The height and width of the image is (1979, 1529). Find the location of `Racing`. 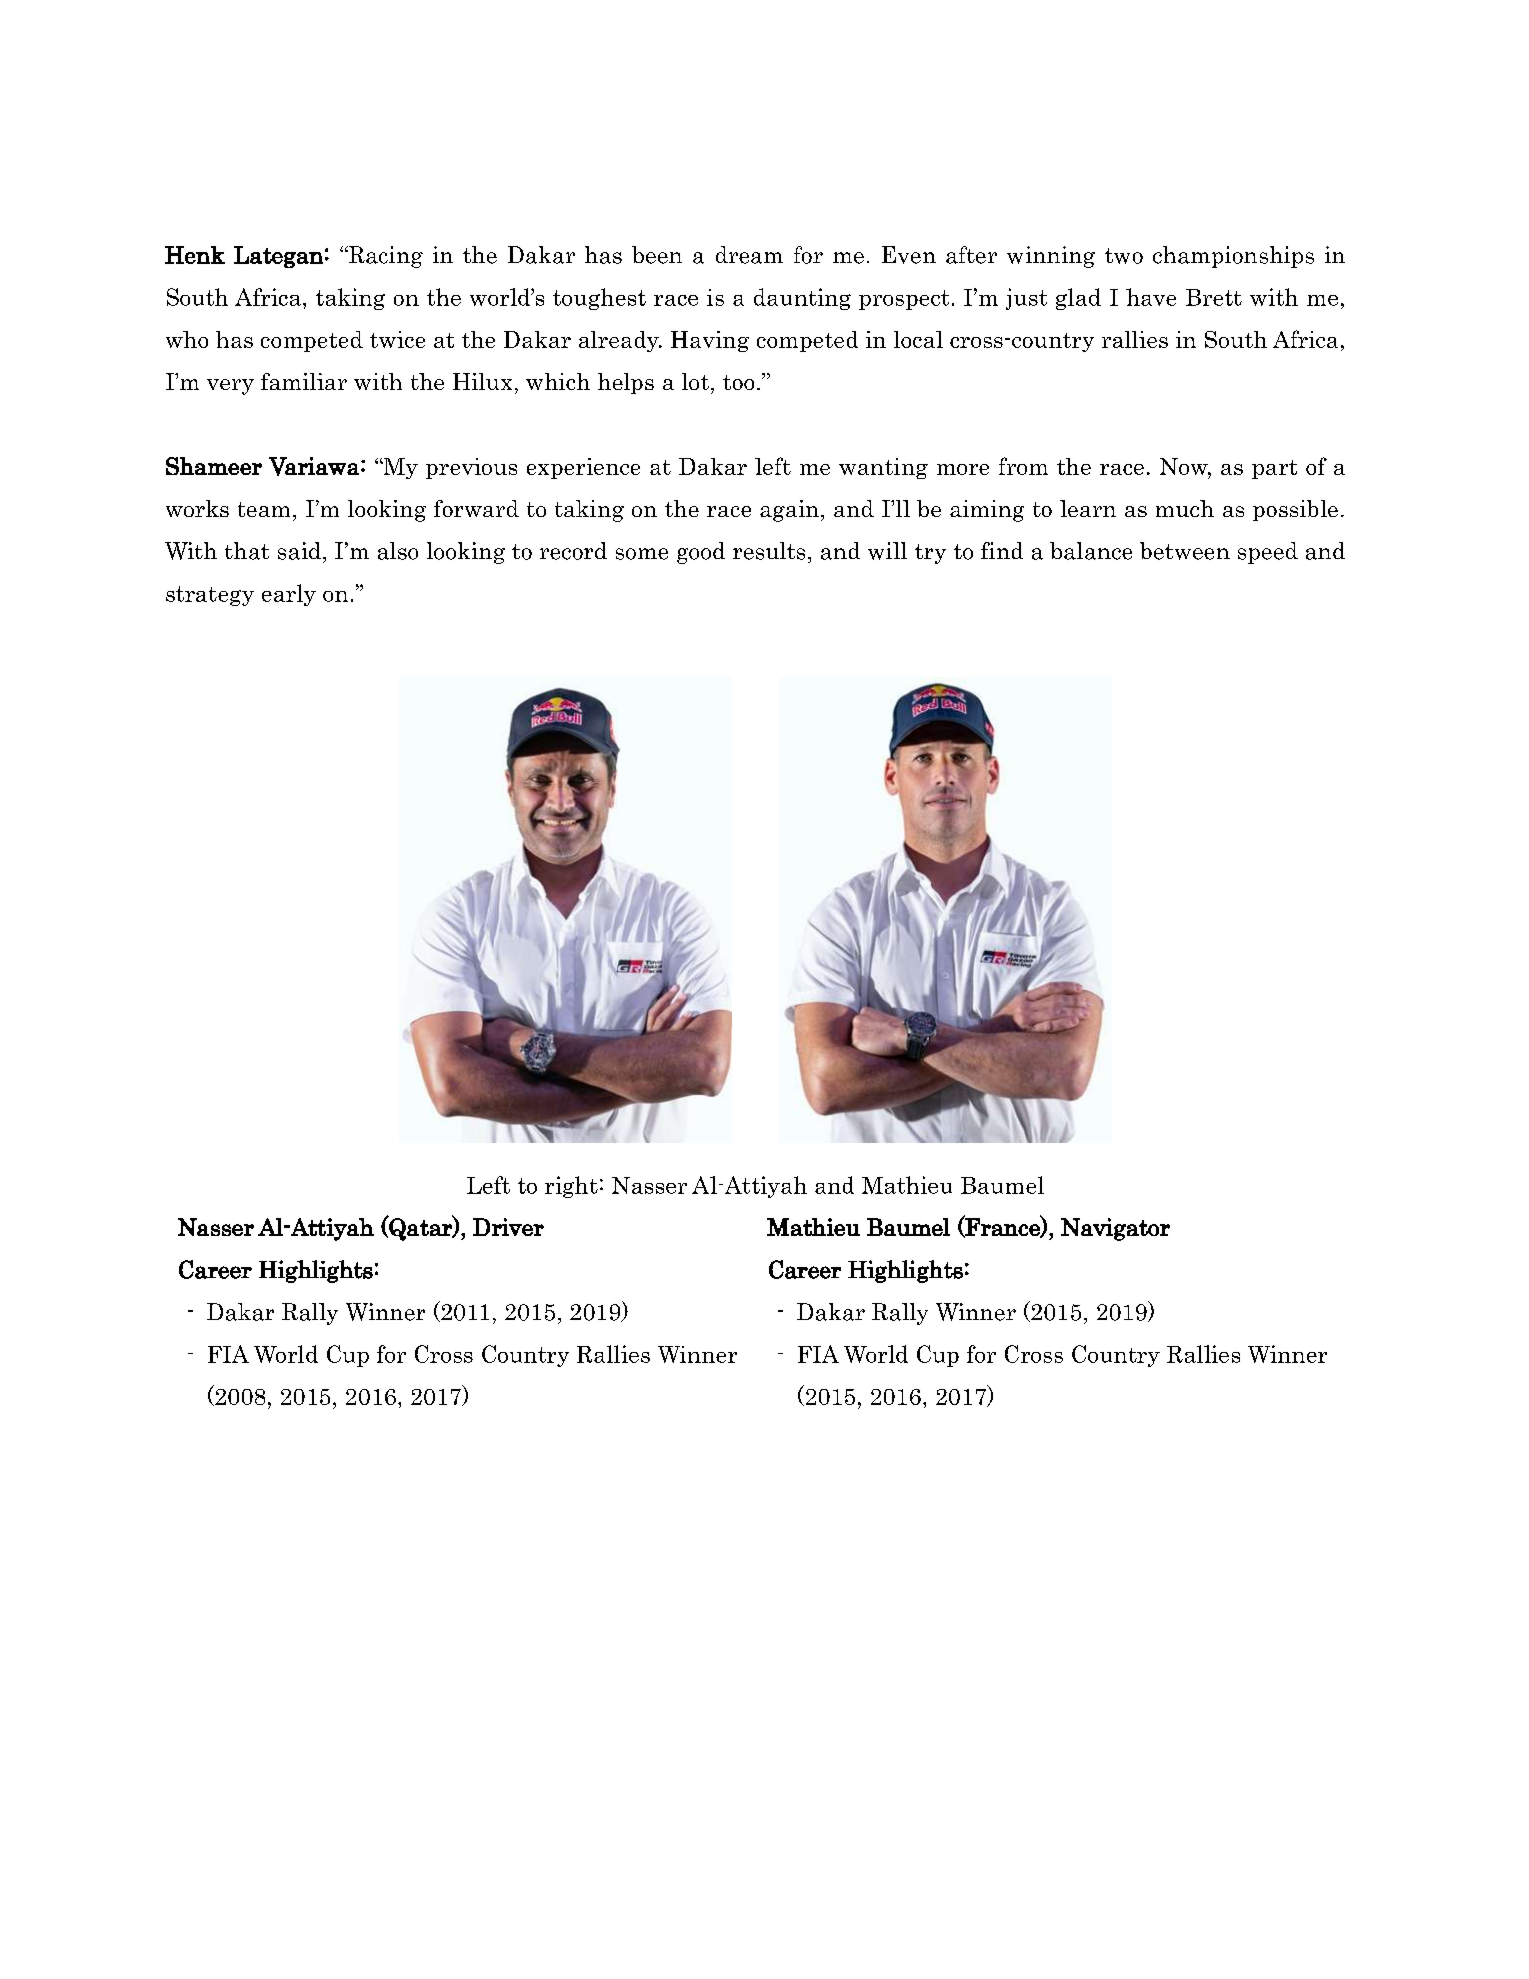

Racing is located at coordinates (384, 257).
